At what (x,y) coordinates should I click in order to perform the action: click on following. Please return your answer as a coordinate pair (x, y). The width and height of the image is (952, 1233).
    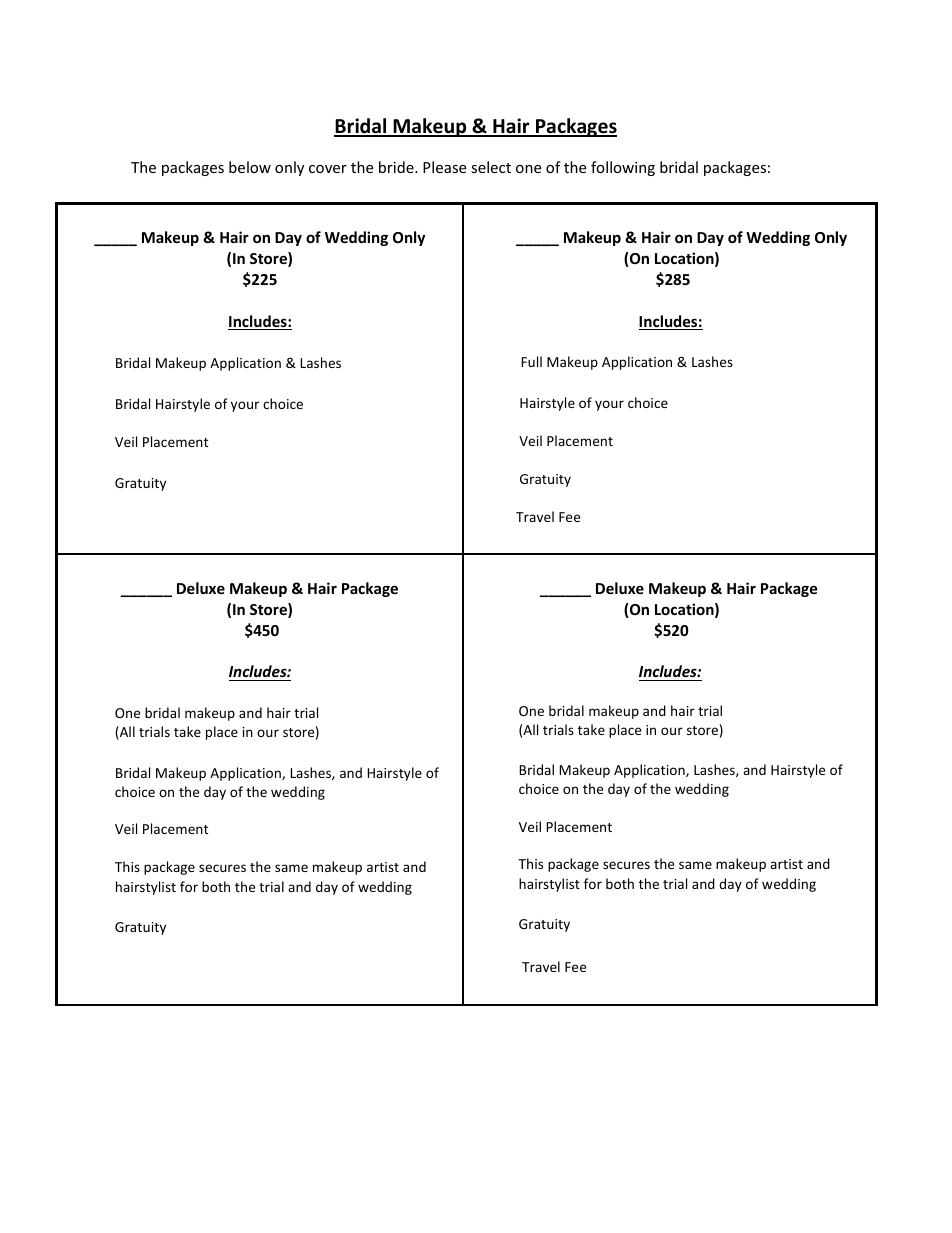
    Looking at the image, I should click on (623, 168).
